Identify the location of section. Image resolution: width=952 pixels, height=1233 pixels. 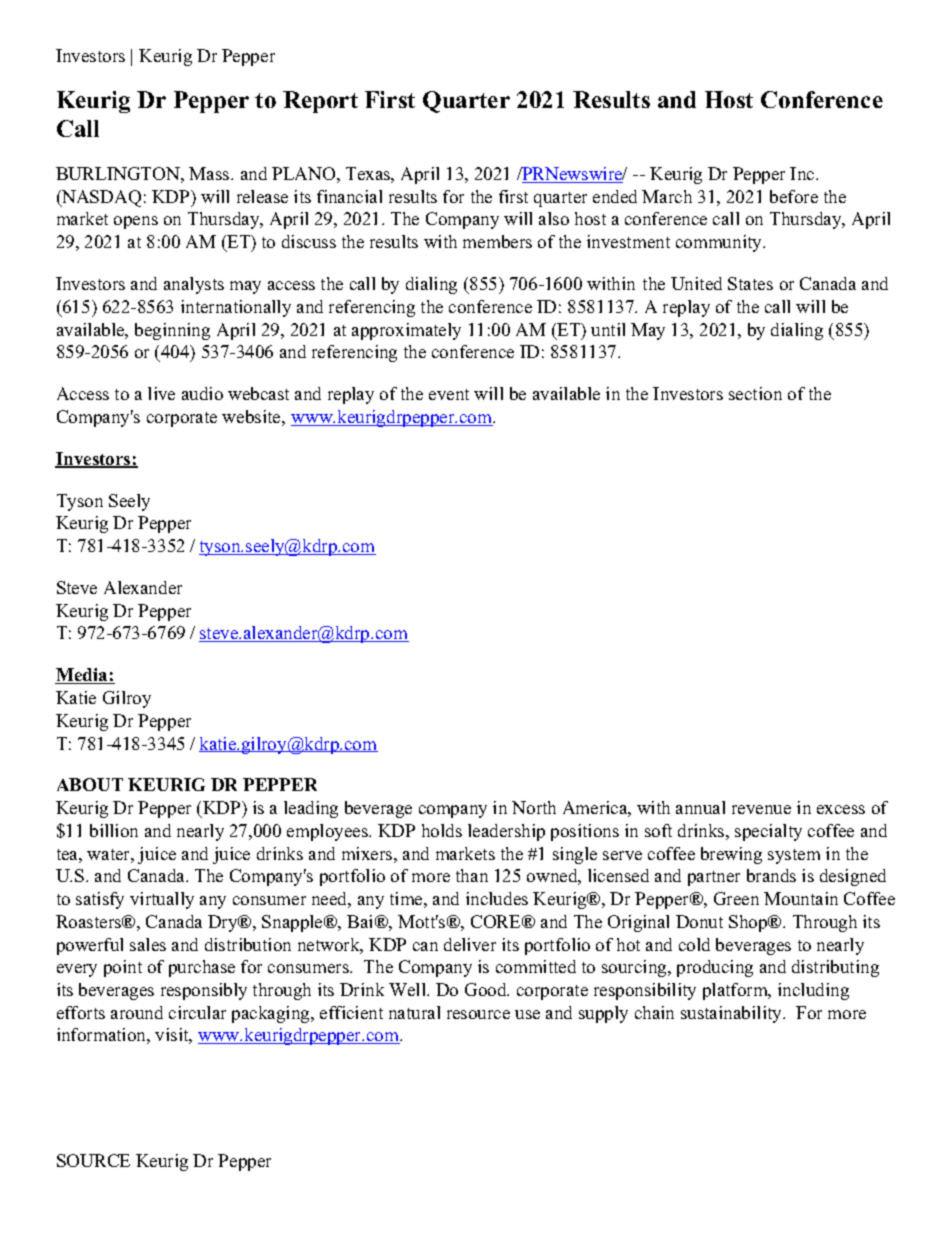
(755, 393).
